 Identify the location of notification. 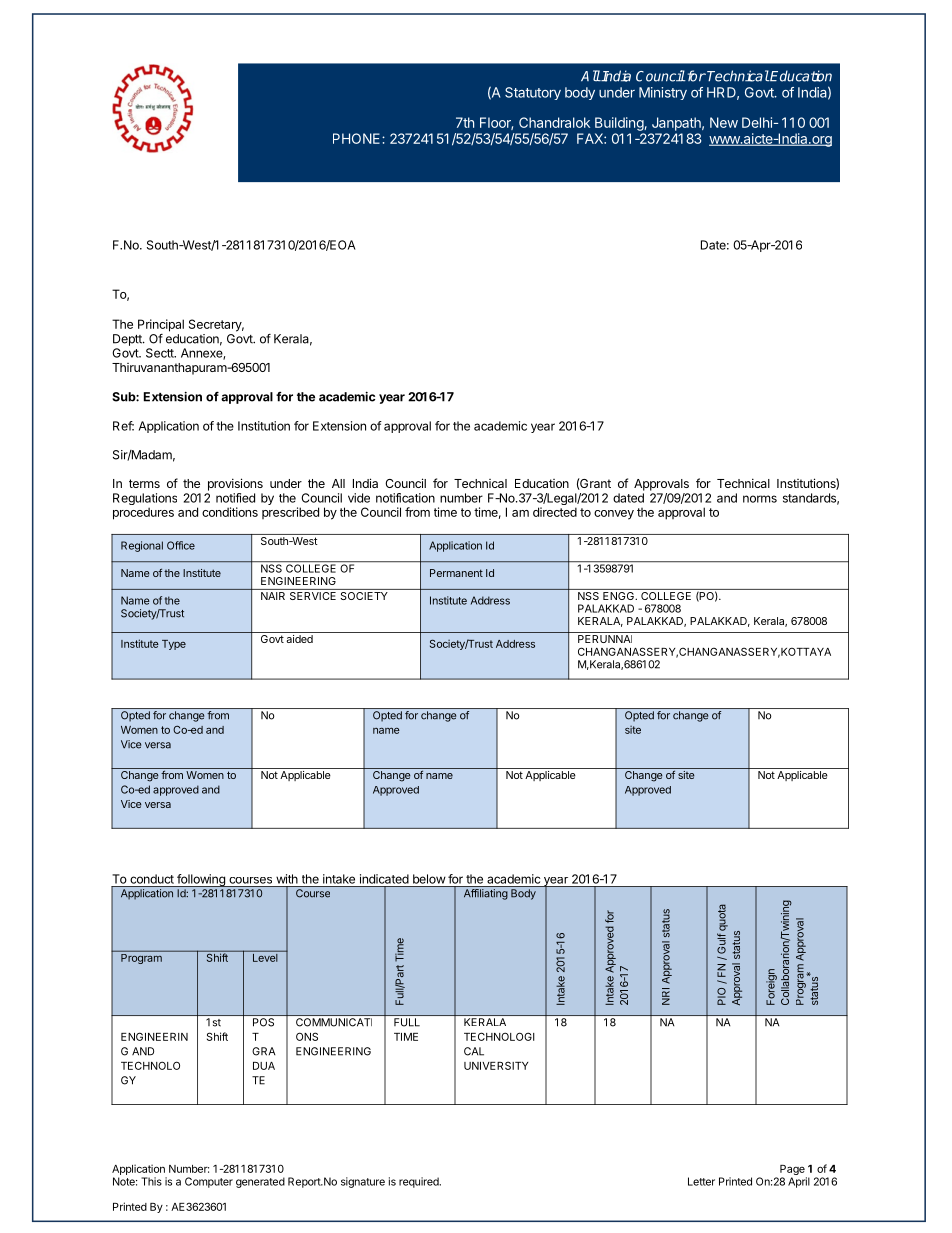
(405, 498).
